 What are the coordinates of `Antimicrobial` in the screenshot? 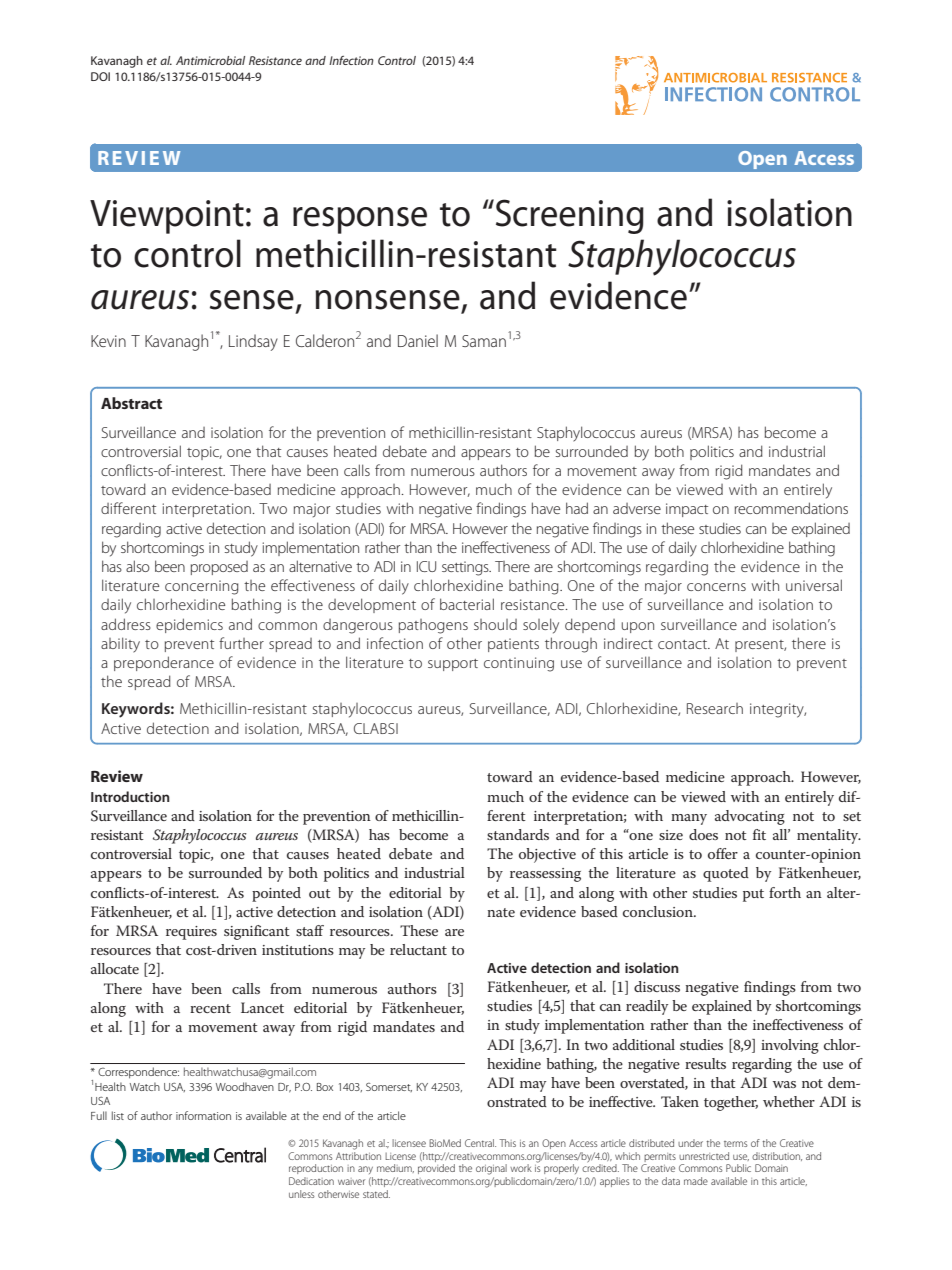 It's located at (210, 60).
